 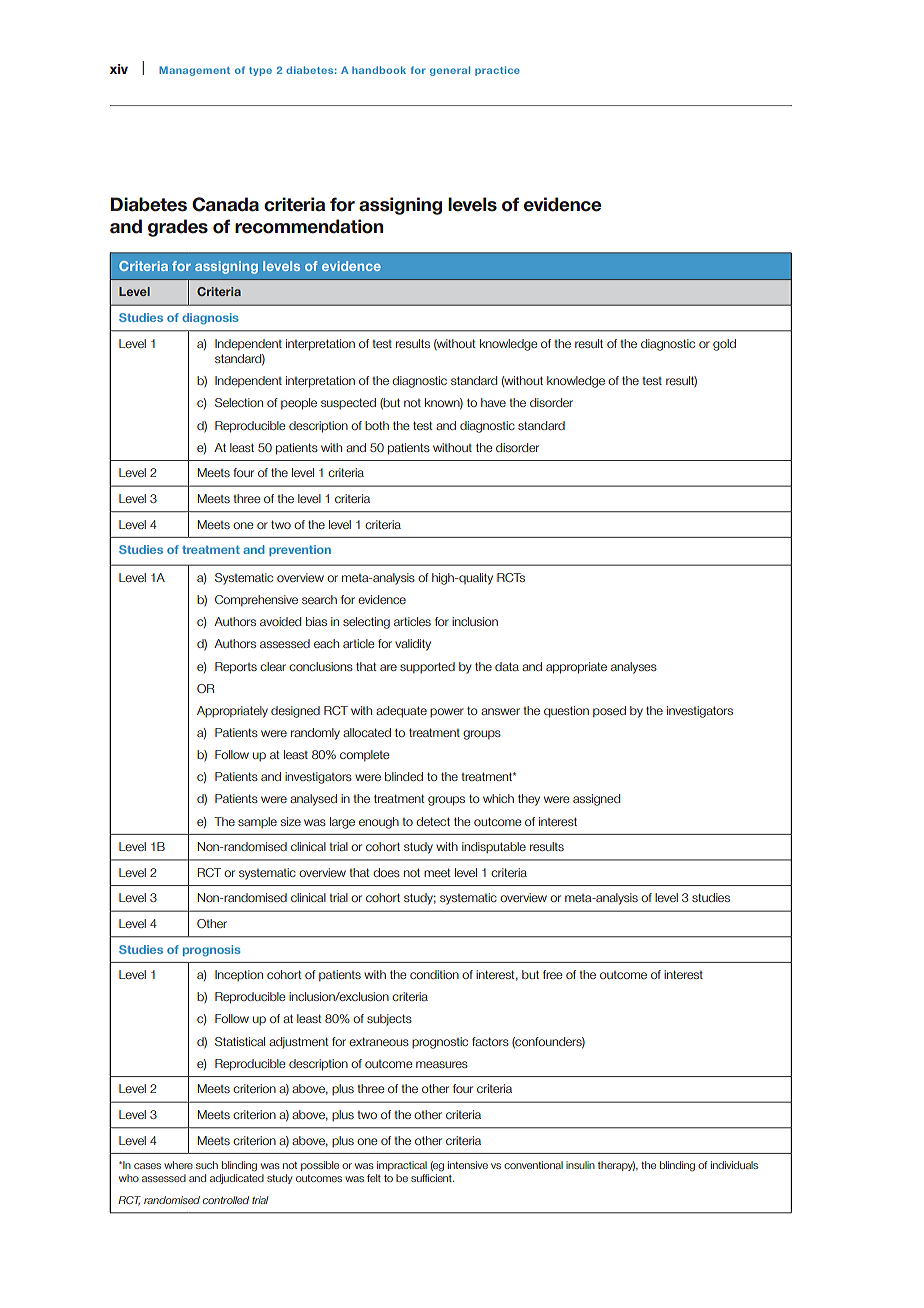 What do you see at coordinates (194, 71) in the document?
I see `Management` at bounding box center [194, 71].
